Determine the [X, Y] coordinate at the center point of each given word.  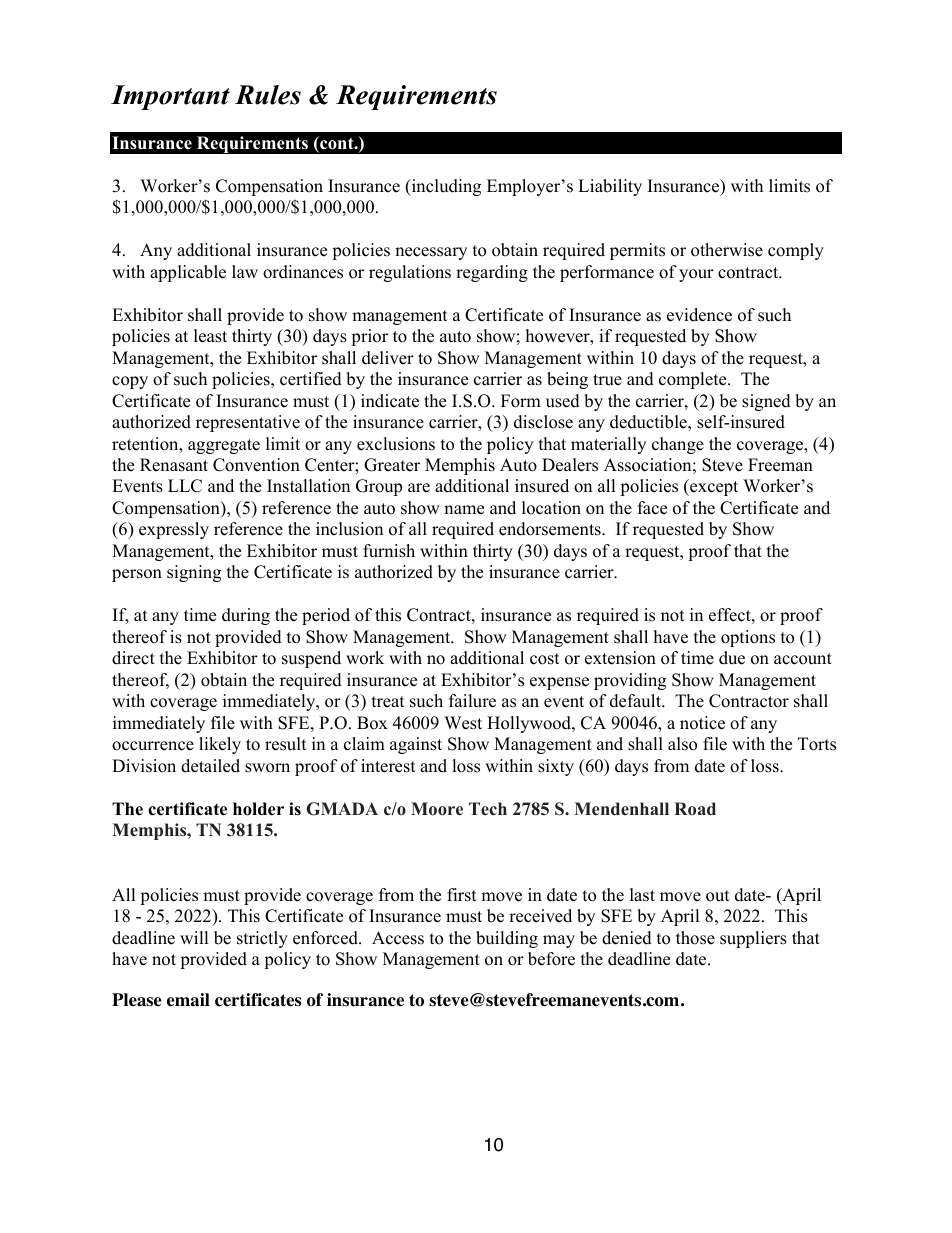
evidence [699, 315]
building [507, 939]
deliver [388, 358]
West [463, 723]
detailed [210, 766]
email [188, 1000]
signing [194, 573]
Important [170, 97]
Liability [610, 187]
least [210, 336]
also [682, 744]
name [464, 510]
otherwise [727, 250]
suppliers [753, 939]
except [713, 487]
